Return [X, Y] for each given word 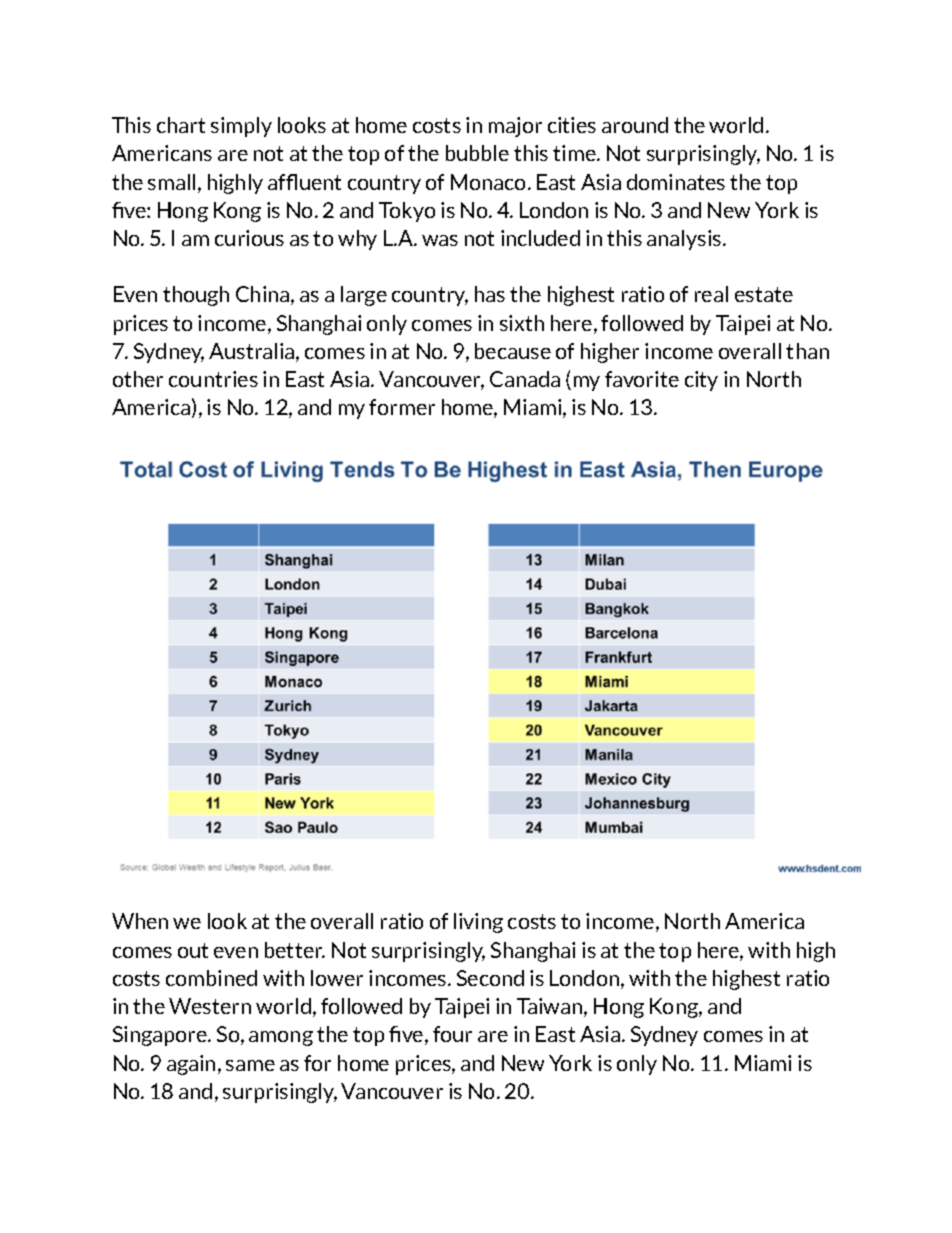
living [478, 923]
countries [213, 379]
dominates [676, 182]
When [140, 921]
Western [210, 1006]
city [701, 381]
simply [241, 127]
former [402, 407]
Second [490, 978]
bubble [477, 153]
